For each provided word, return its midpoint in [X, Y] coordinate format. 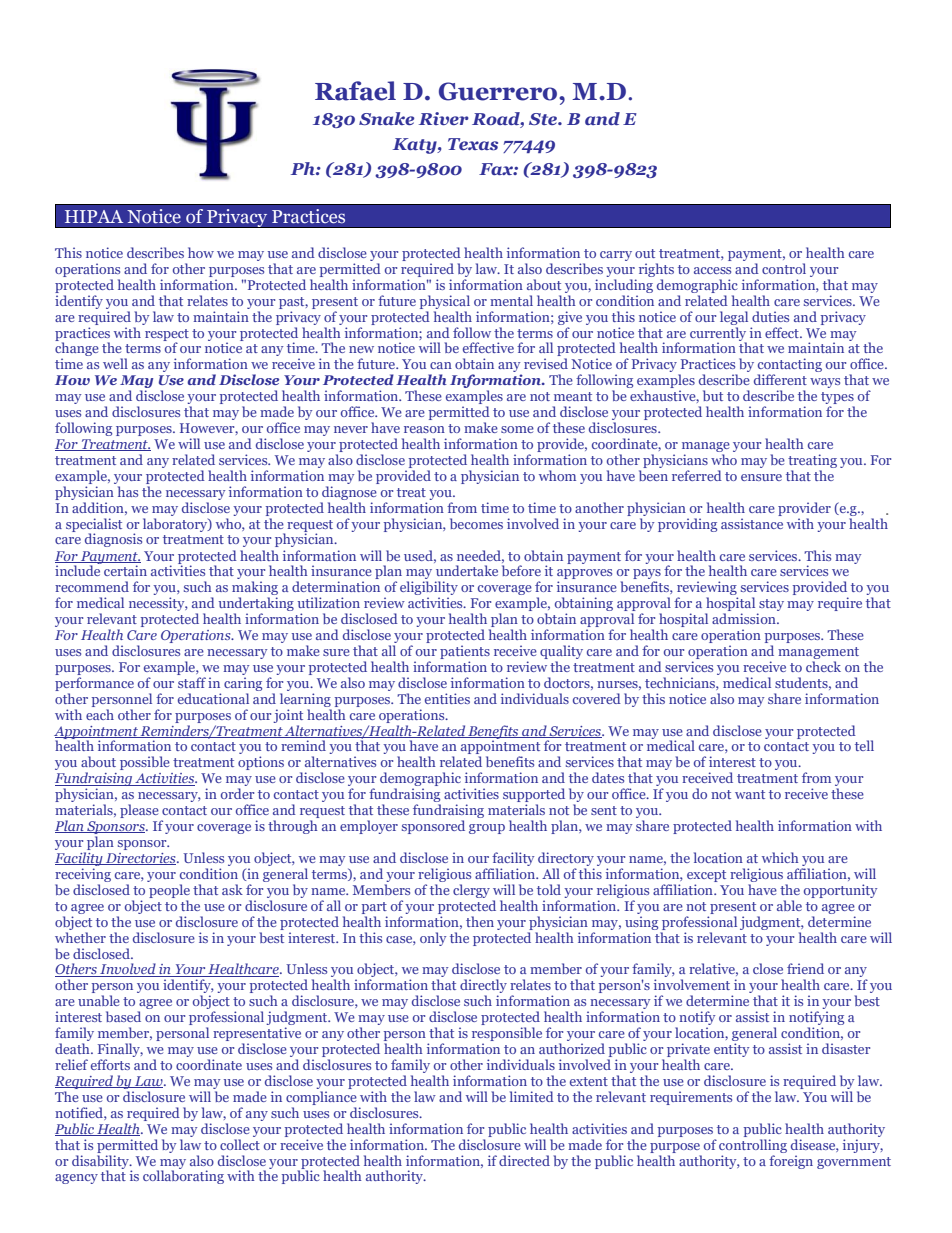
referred [697, 475]
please [139, 811]
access [712, 270]
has [128, 491]
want [750, 794]
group [487, 829]
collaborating [183, 1176]
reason [424, 429]
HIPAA [94, 216]
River [444, 118]
